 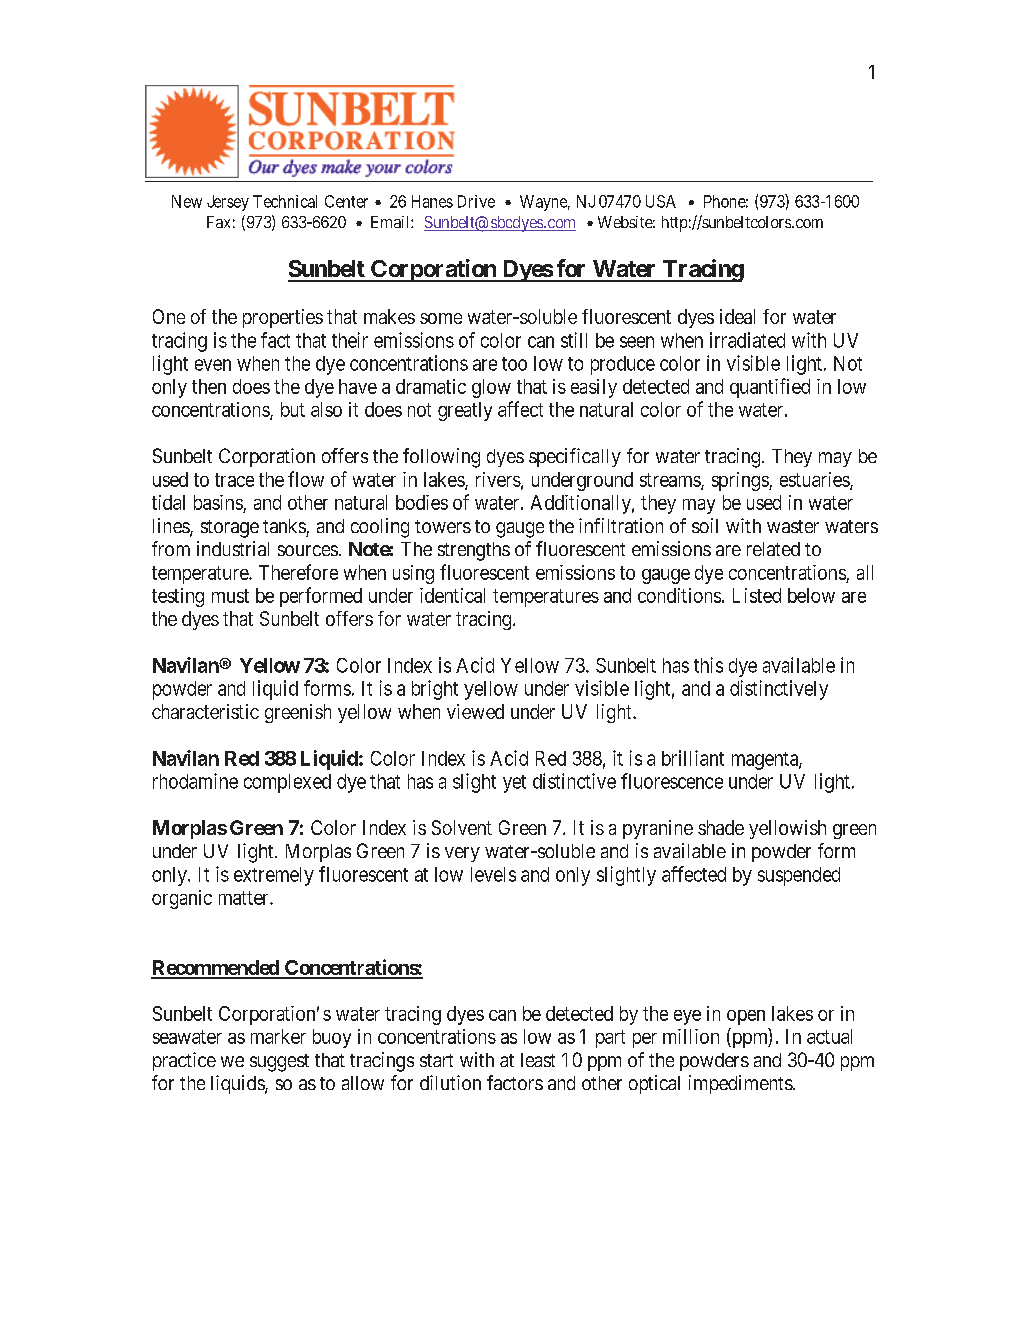 What do you see at coordinates (493, 874) in the image?
I see `levels` at bounding box center [493, 874].
